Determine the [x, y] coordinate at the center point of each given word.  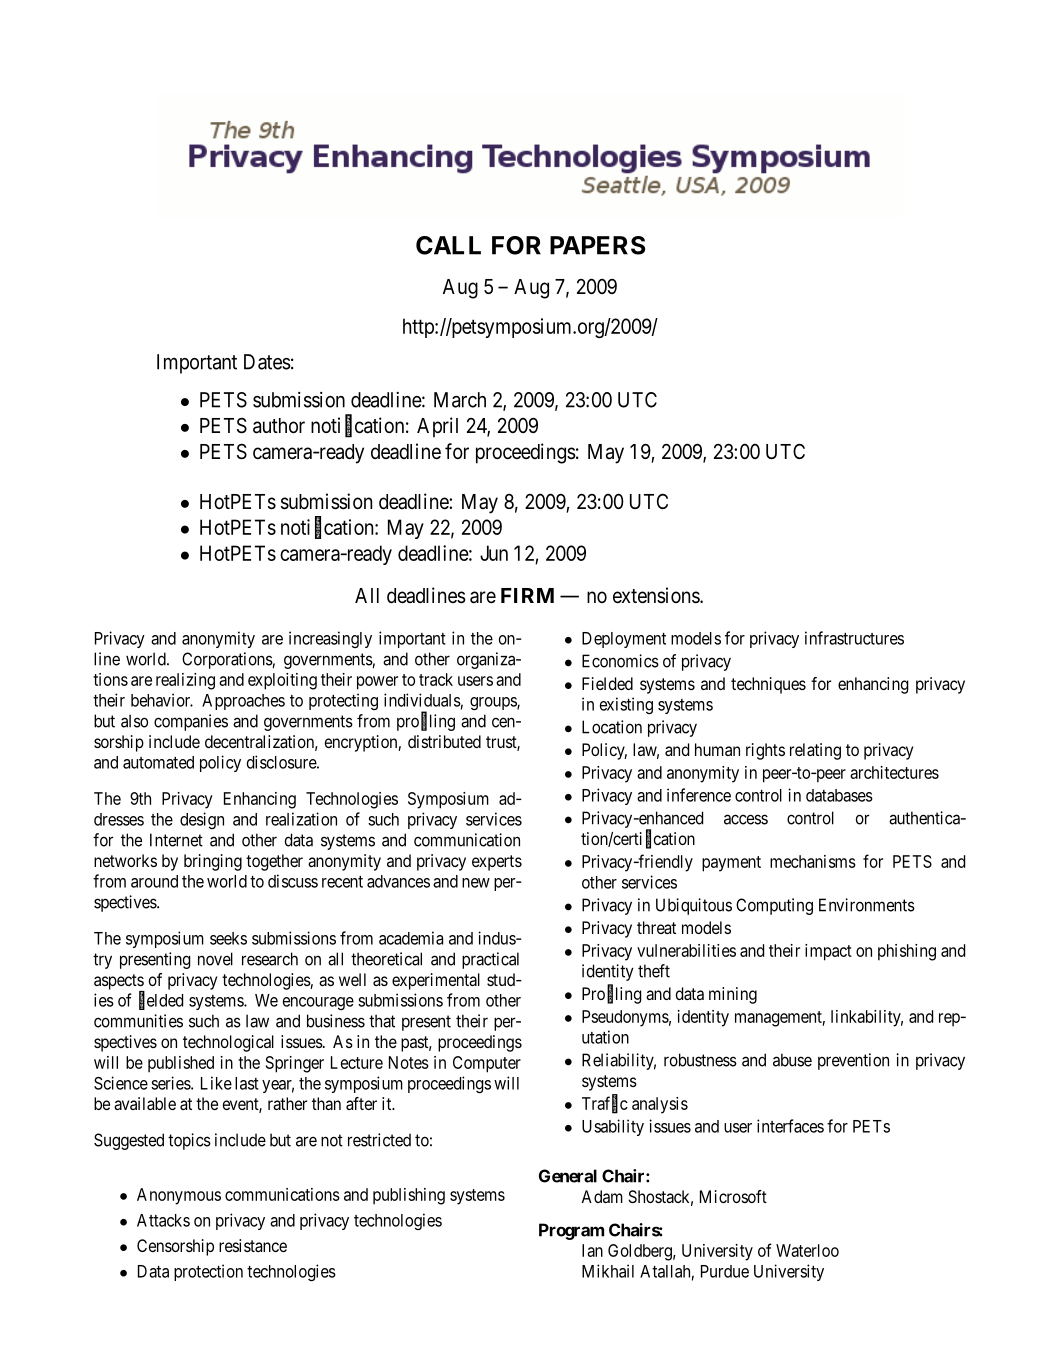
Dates [267, 362]
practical [490, 960]
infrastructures [854, 638]
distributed [444, 741]
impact [828, 952]
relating [815, 751]
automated [158, 762]
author [279, 426]
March [460, 400]
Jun [494, 553]
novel [215, 959]
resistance [253, 1245]
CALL [448, 245]
